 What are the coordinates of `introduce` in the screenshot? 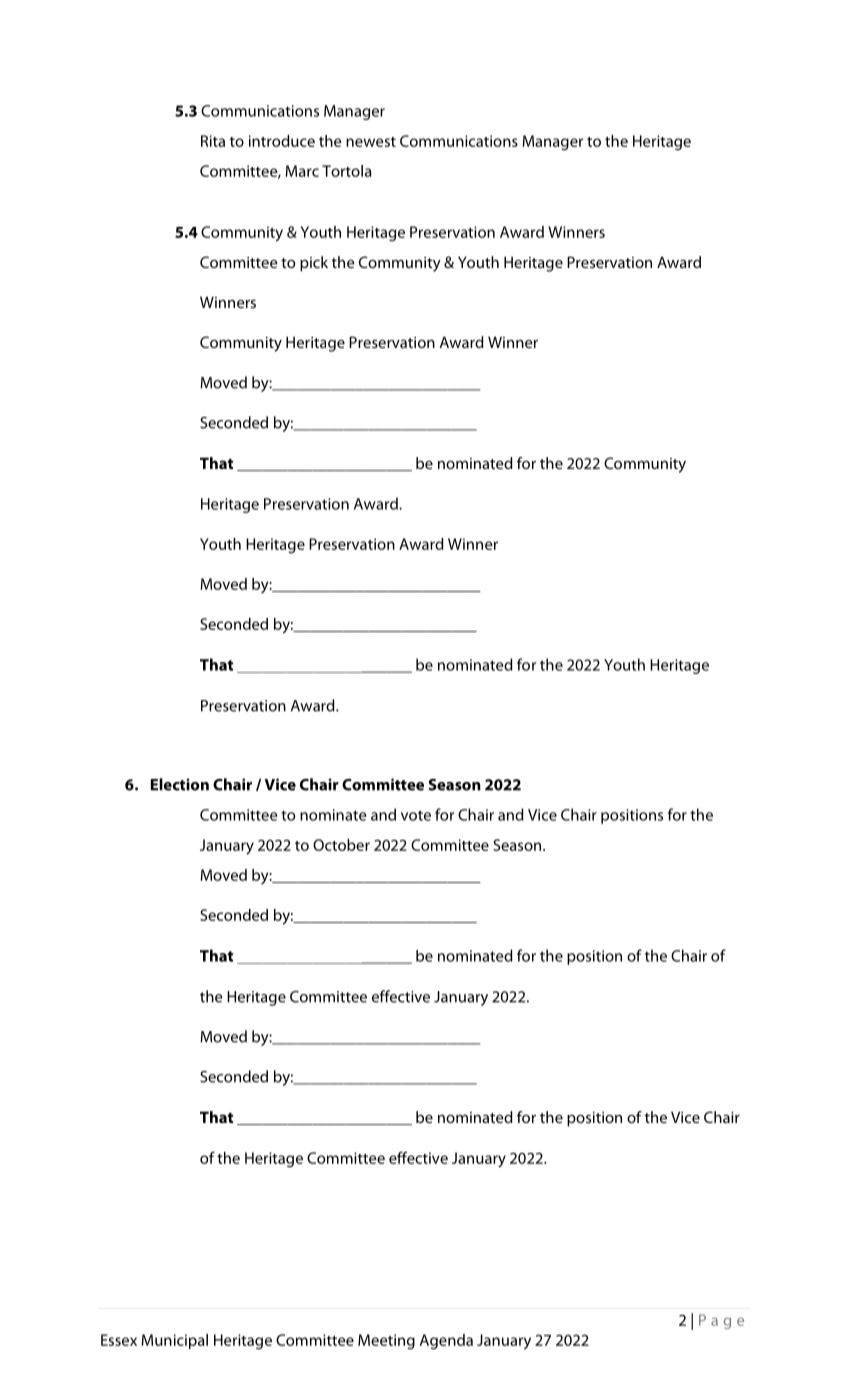 It's located at (282, 141).
